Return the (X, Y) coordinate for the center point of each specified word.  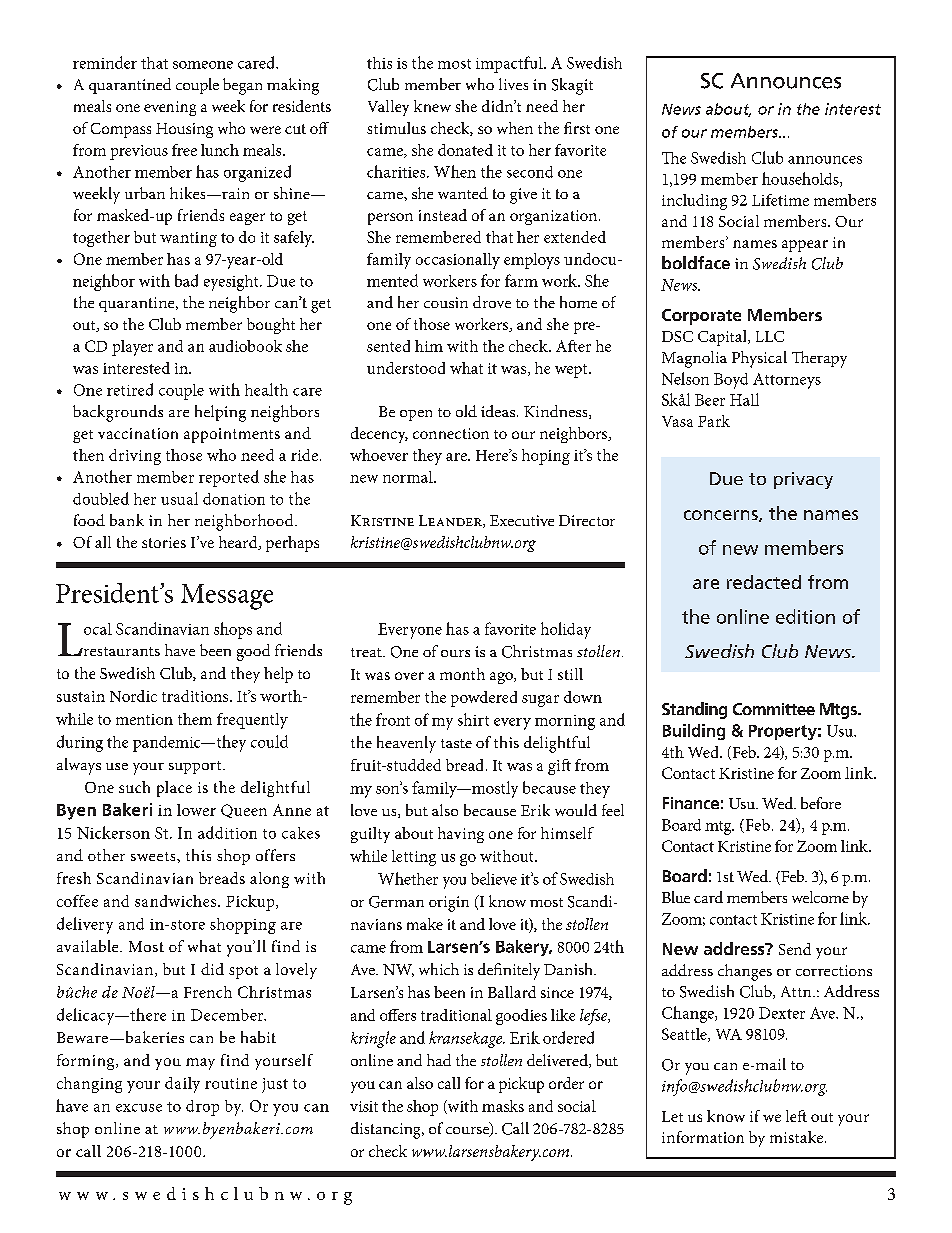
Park (714, 421)
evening (170, 108)
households (801, 179)
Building (694, 732)
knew (432, 106)
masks (503, 1106)
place (174, 789)
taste (456, 743)
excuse (139, 1108)
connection (451, 433)
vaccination (138, 433)
